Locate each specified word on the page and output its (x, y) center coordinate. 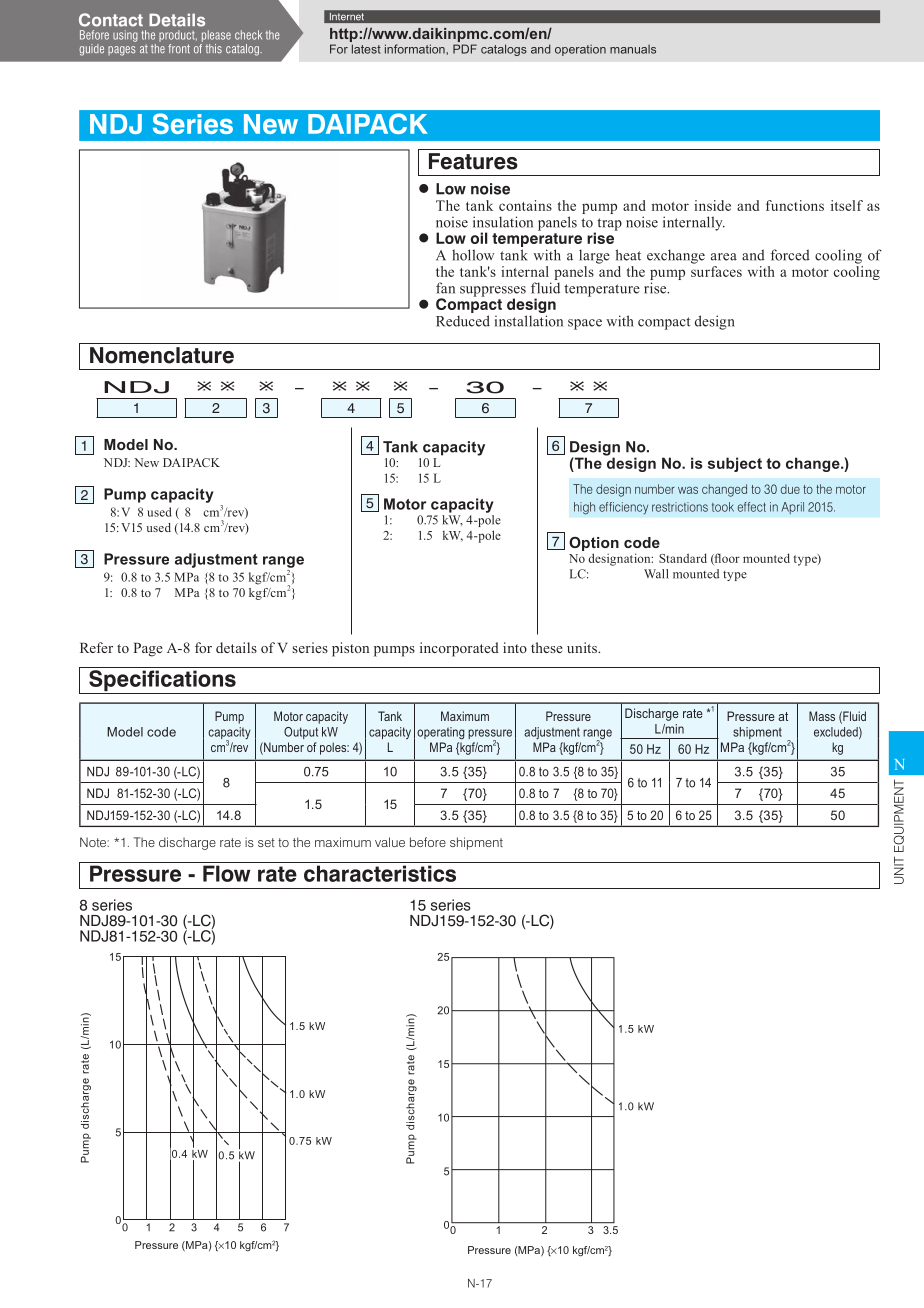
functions (795, 205)
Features (473, 161)
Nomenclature (162, 355)
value (390, 842)
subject (735, 464)
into (515, 647)
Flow (227, 873)
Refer (96, 647)
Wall (656, 574)
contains (525, 205)
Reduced (463, 321)
